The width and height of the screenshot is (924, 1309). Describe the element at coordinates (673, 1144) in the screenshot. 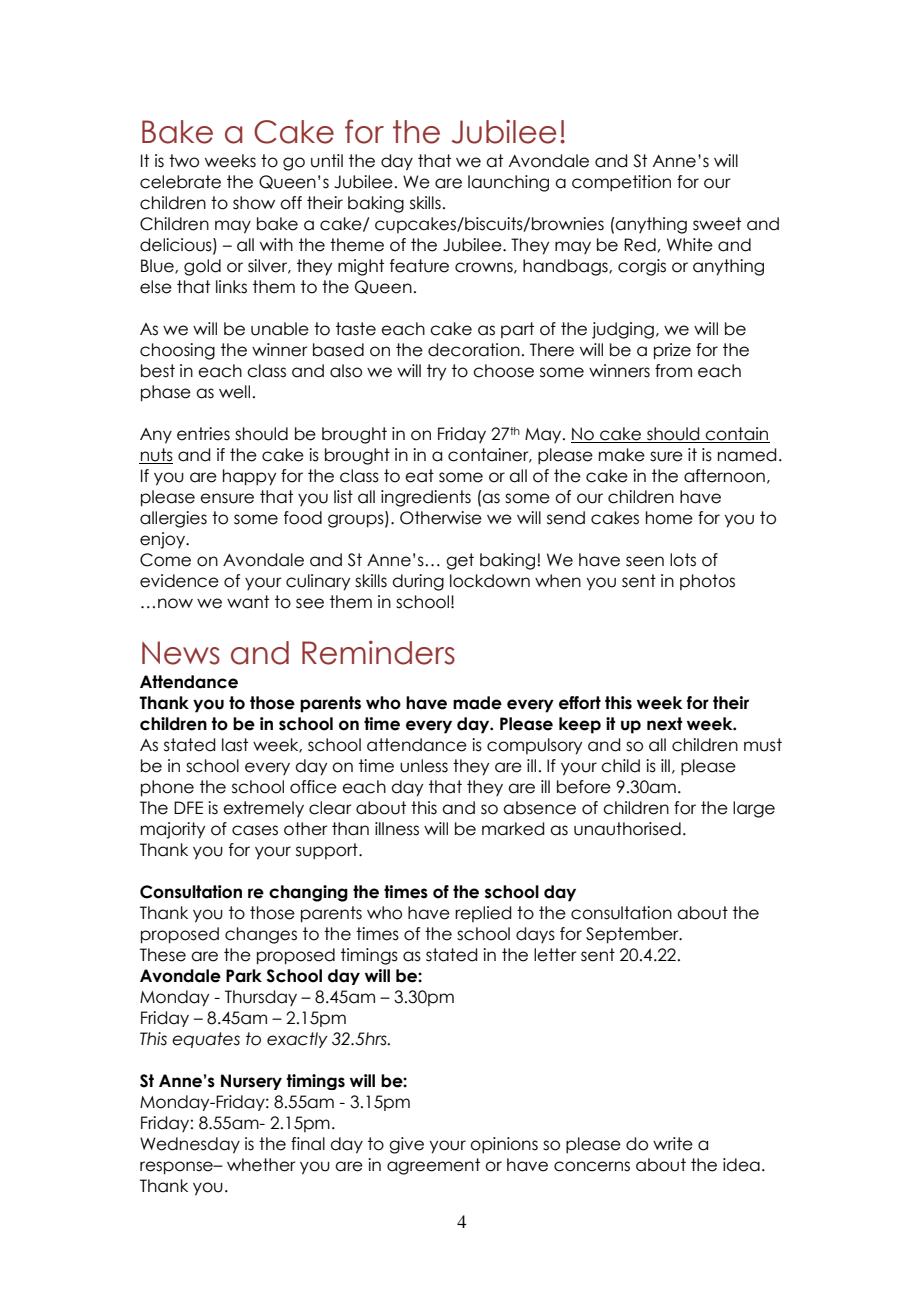

I see `write` at that location.
